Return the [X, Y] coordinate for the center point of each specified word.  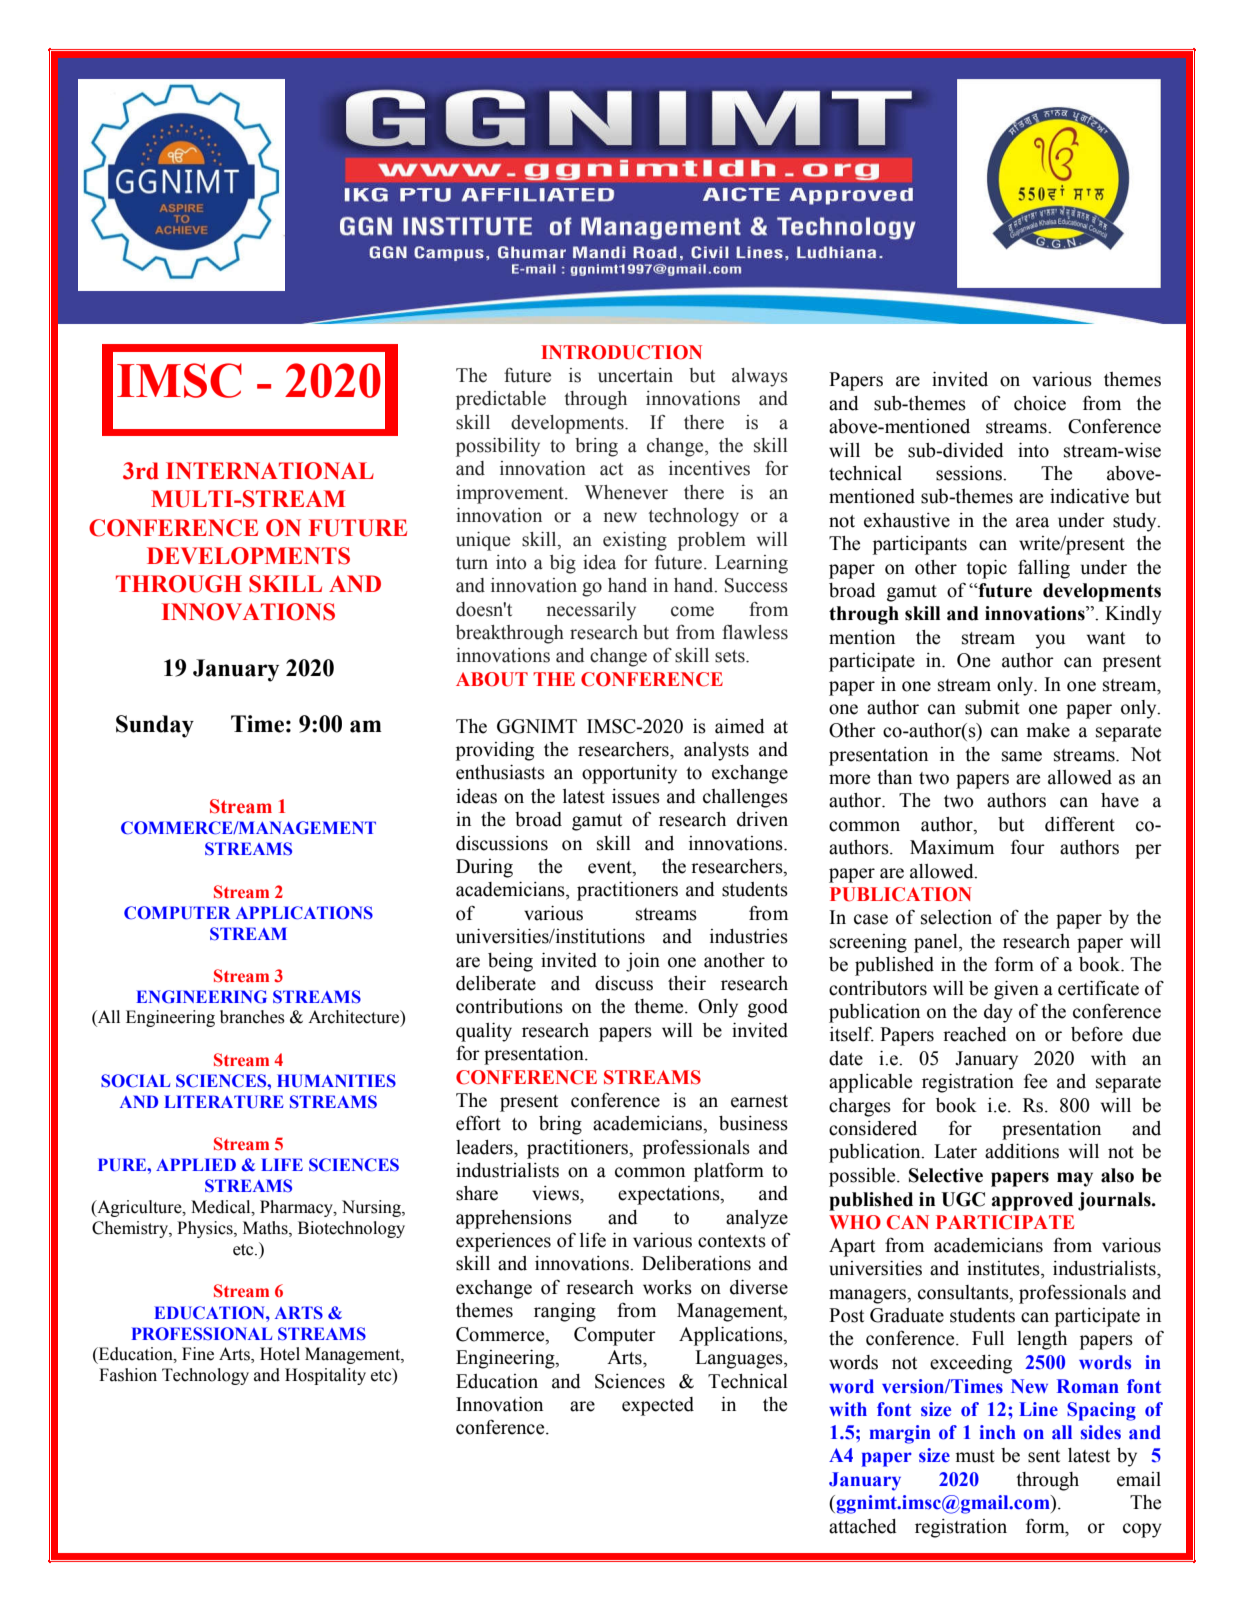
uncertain [635, 375]
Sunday [155, 726]
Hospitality [325, 1376]
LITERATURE [224, 1102]
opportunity [629, 774]
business [753, 1123]
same [1022, 756]
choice [1040, 403]
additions [1022, 1151]
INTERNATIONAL [270, 471]
